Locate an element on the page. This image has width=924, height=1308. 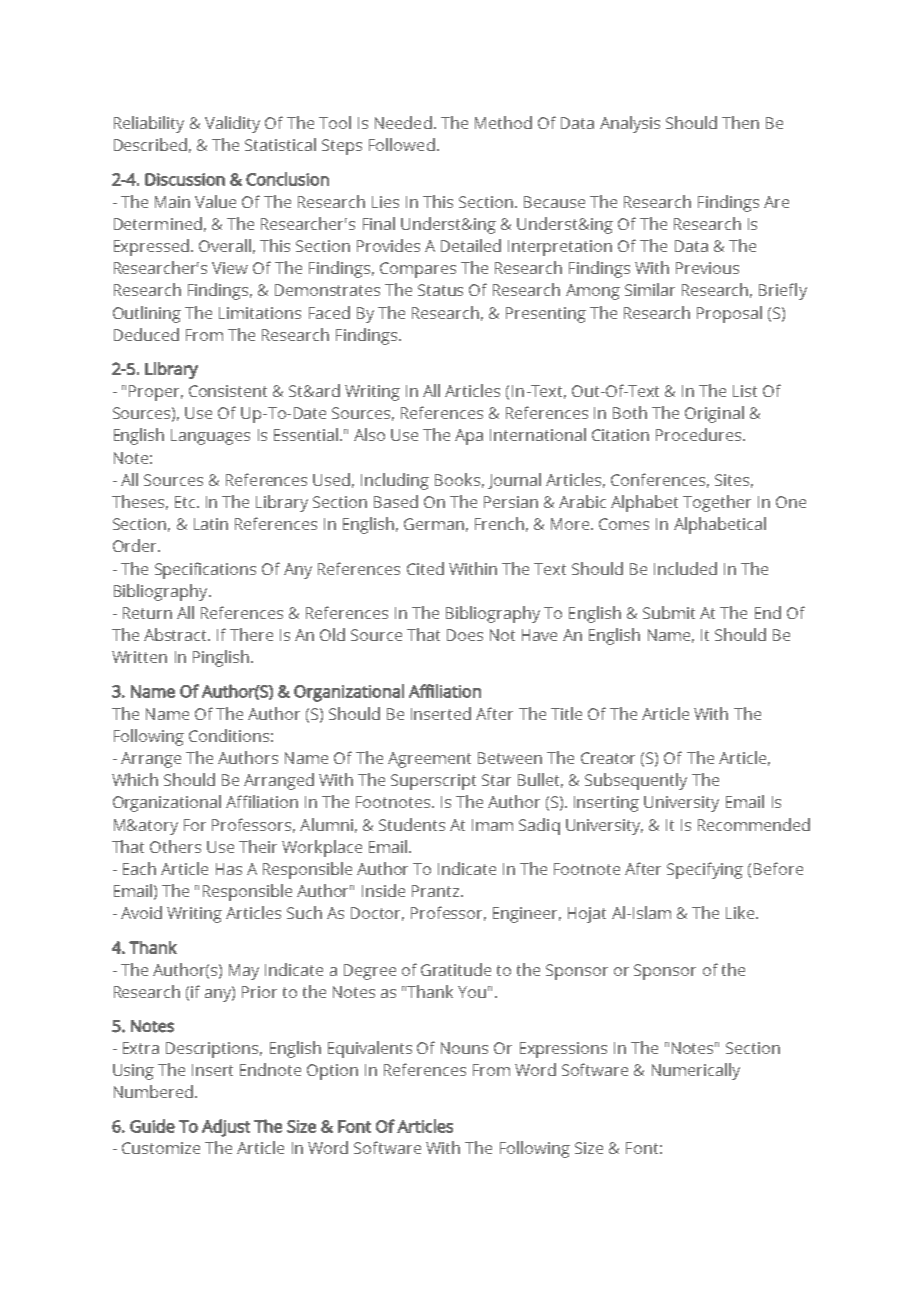
Does is located at coordinates (465, 635).
